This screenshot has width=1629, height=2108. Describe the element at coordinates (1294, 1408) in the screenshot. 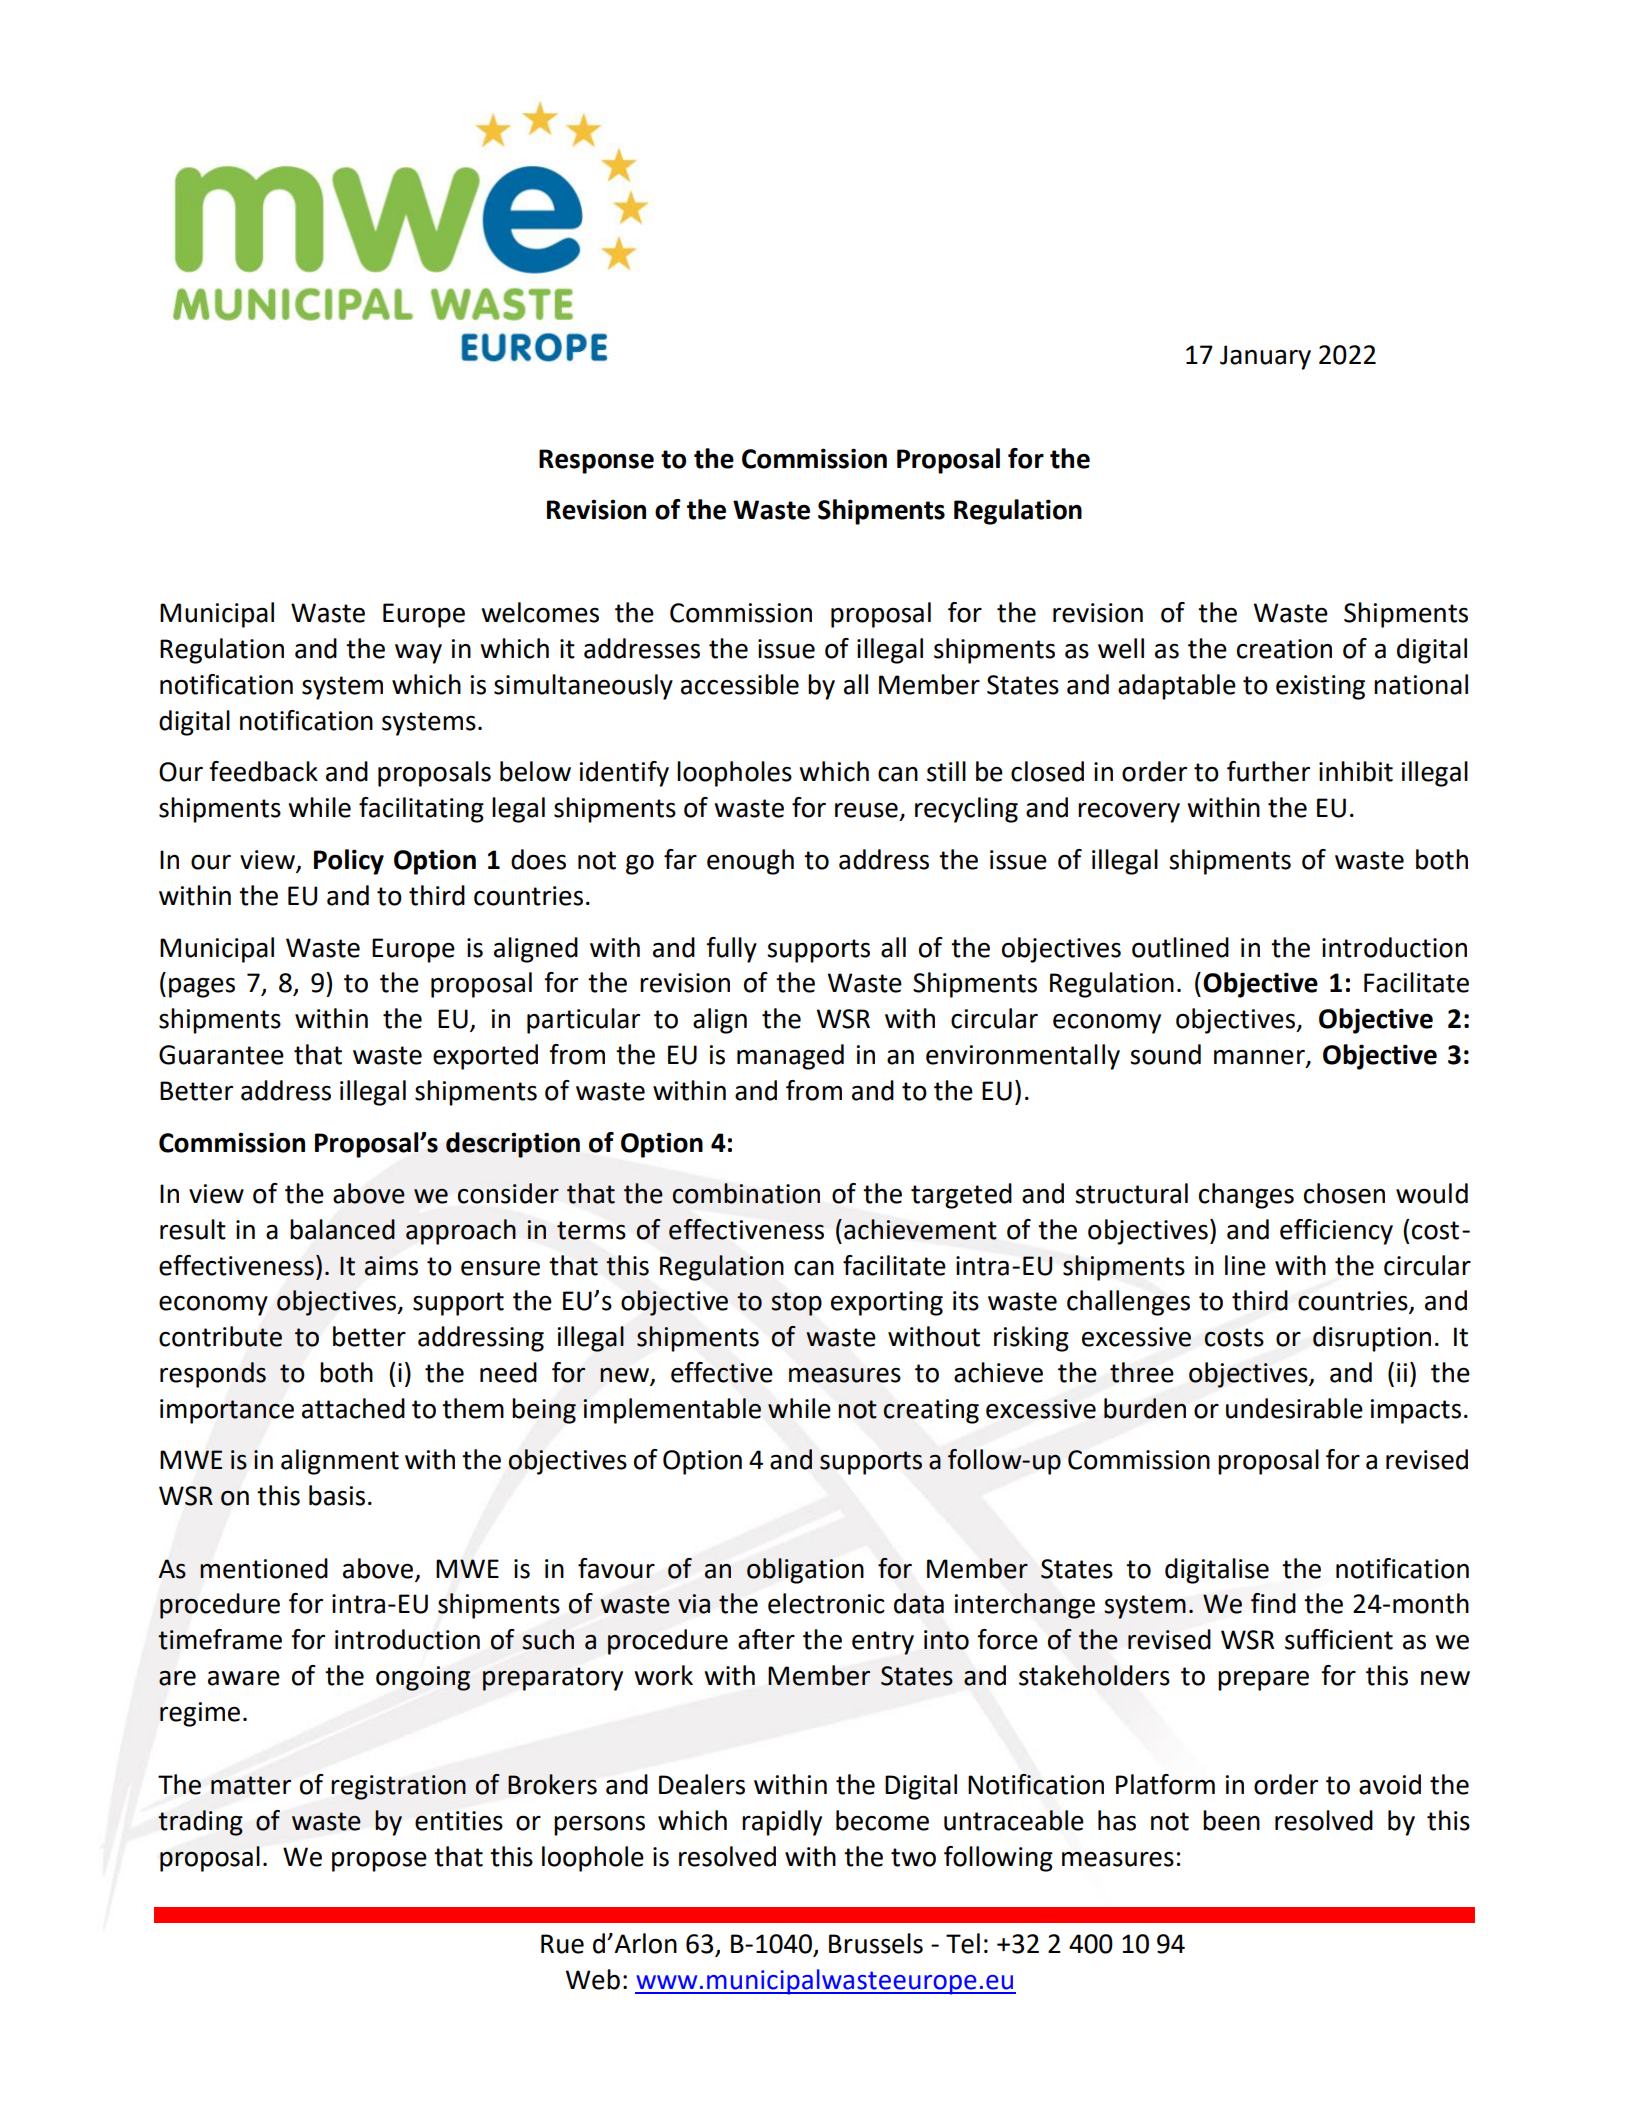

I see `undesirable` at that location.
